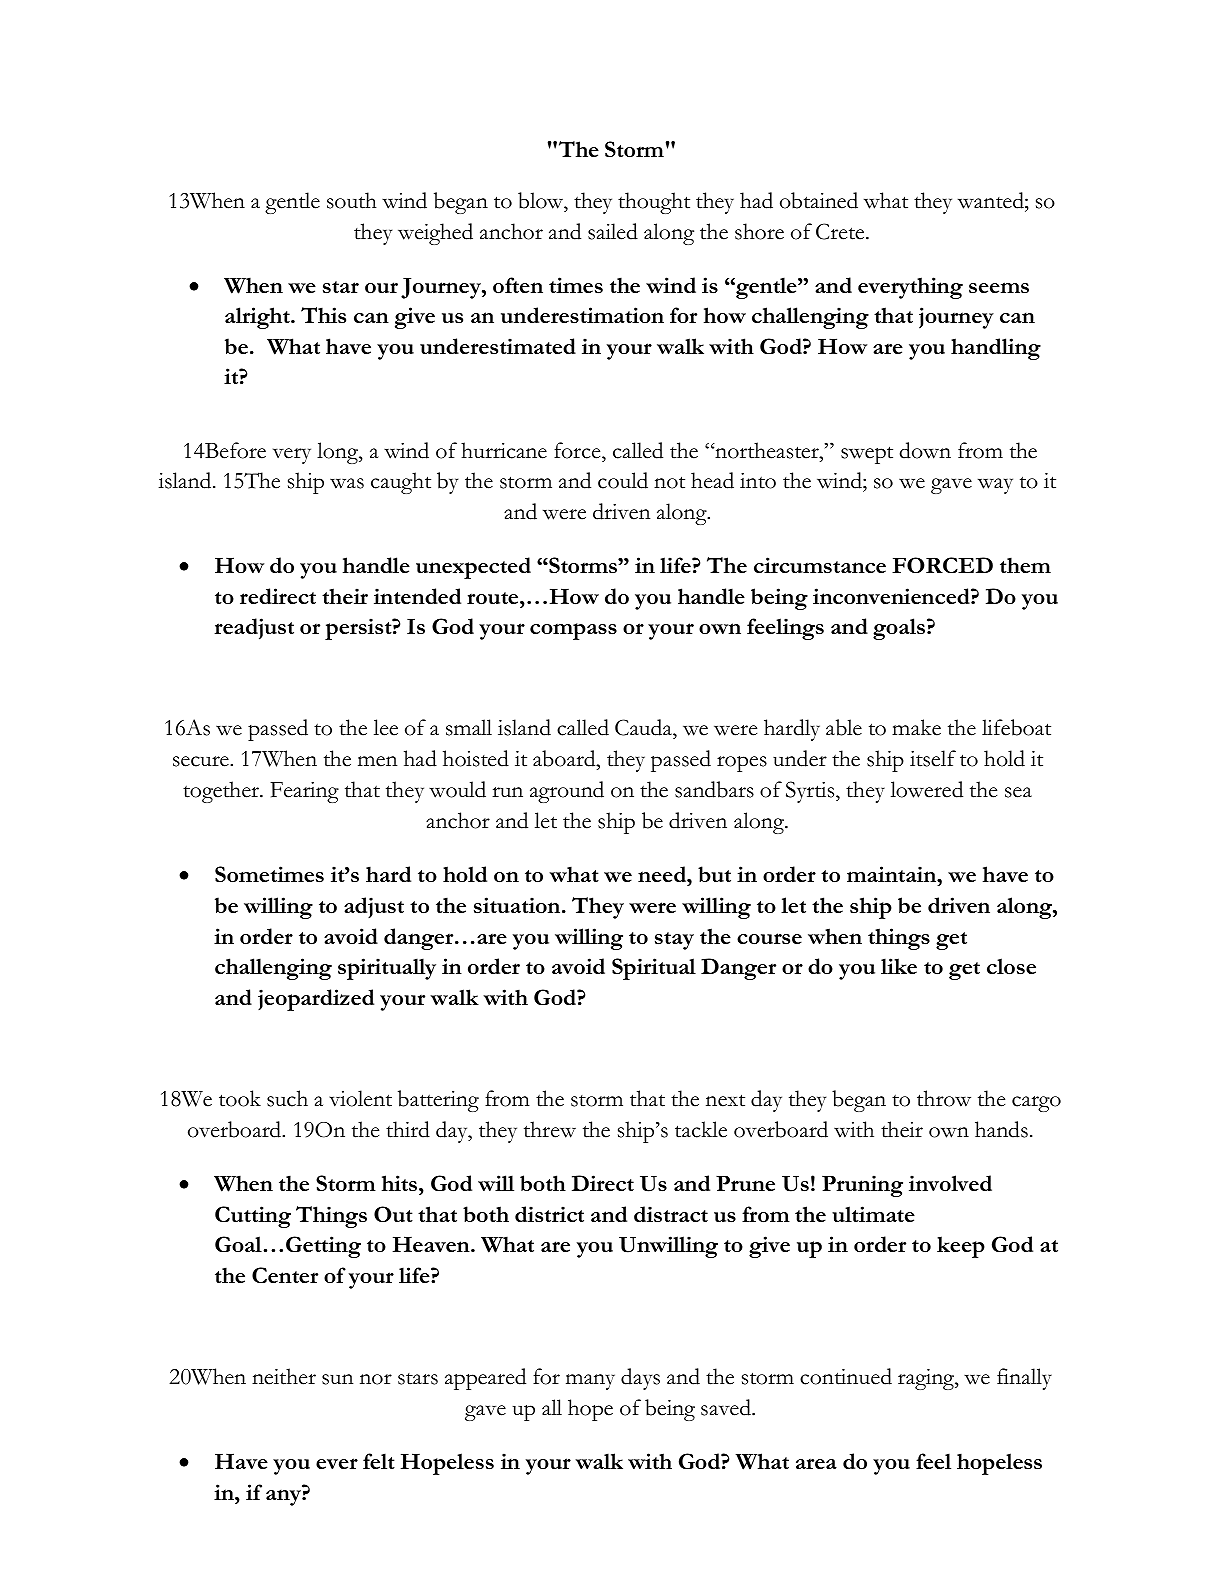 This screenshot has height=1572, width=1215. What do you see at coordinates (999, 287) in the screenshot?
I see `seems` at bounding box center [999, 287].
